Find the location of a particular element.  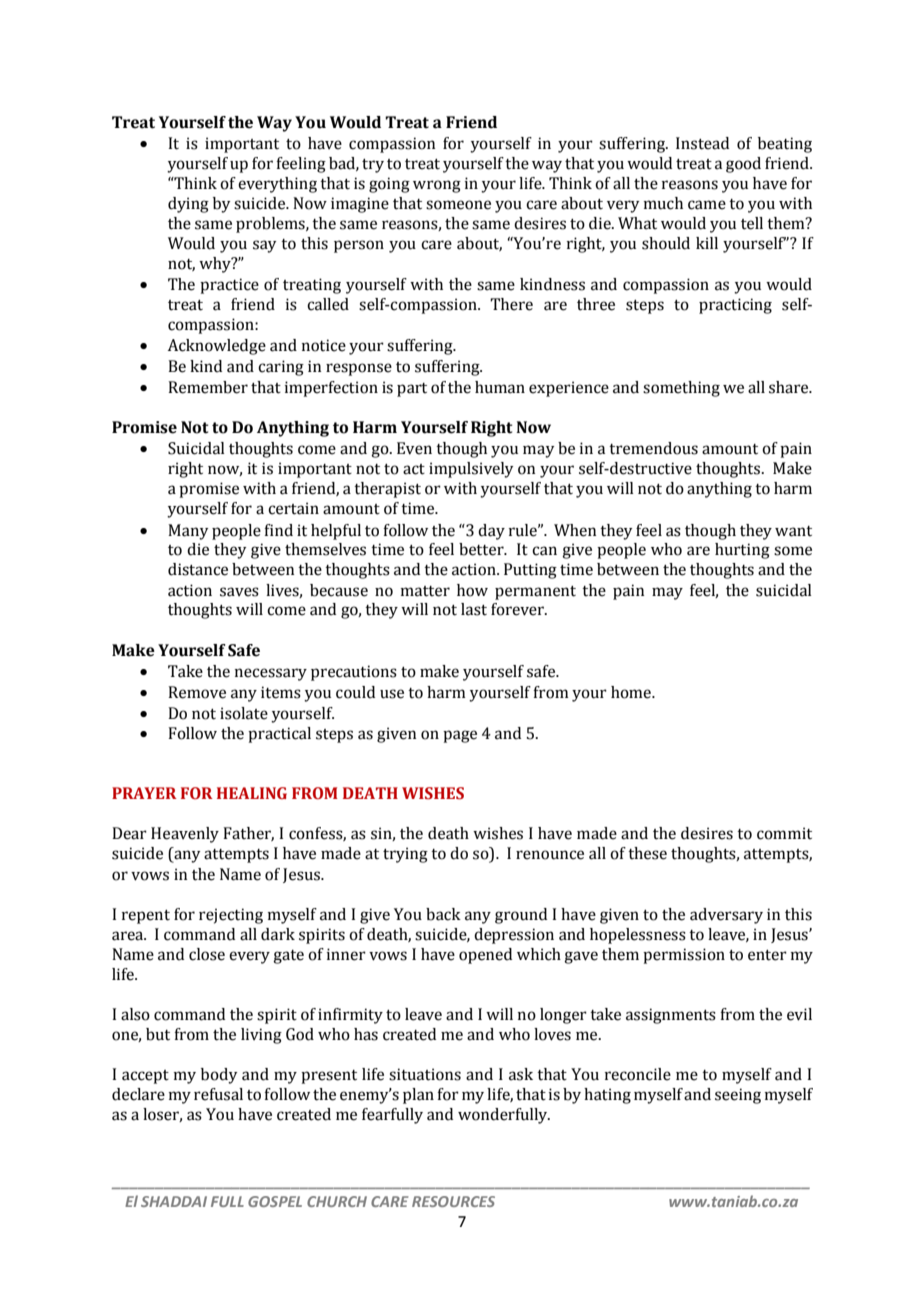

good is located at coordinates (743, 165).
